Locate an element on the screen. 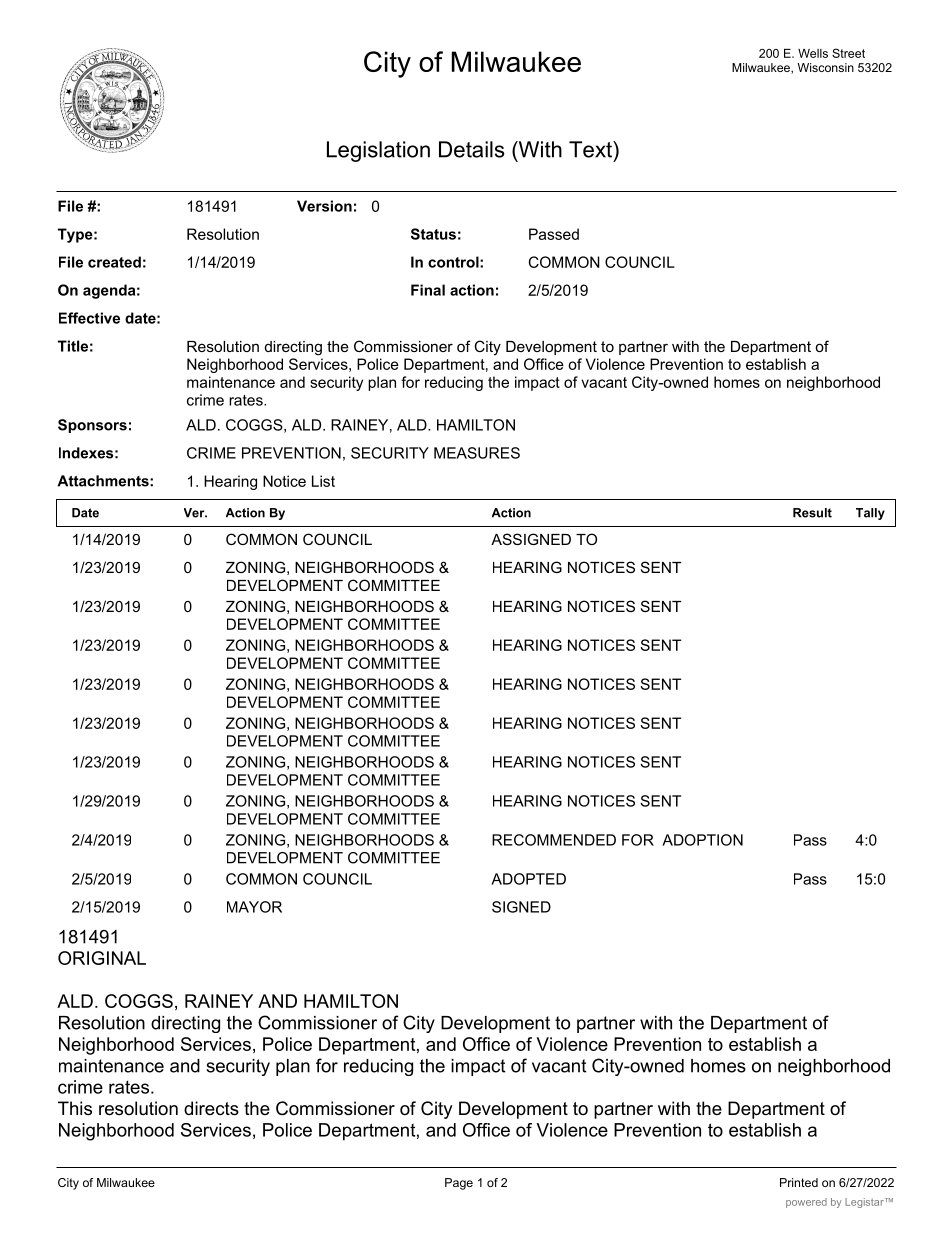  Sponsors is located at coordinates (92, 426).
